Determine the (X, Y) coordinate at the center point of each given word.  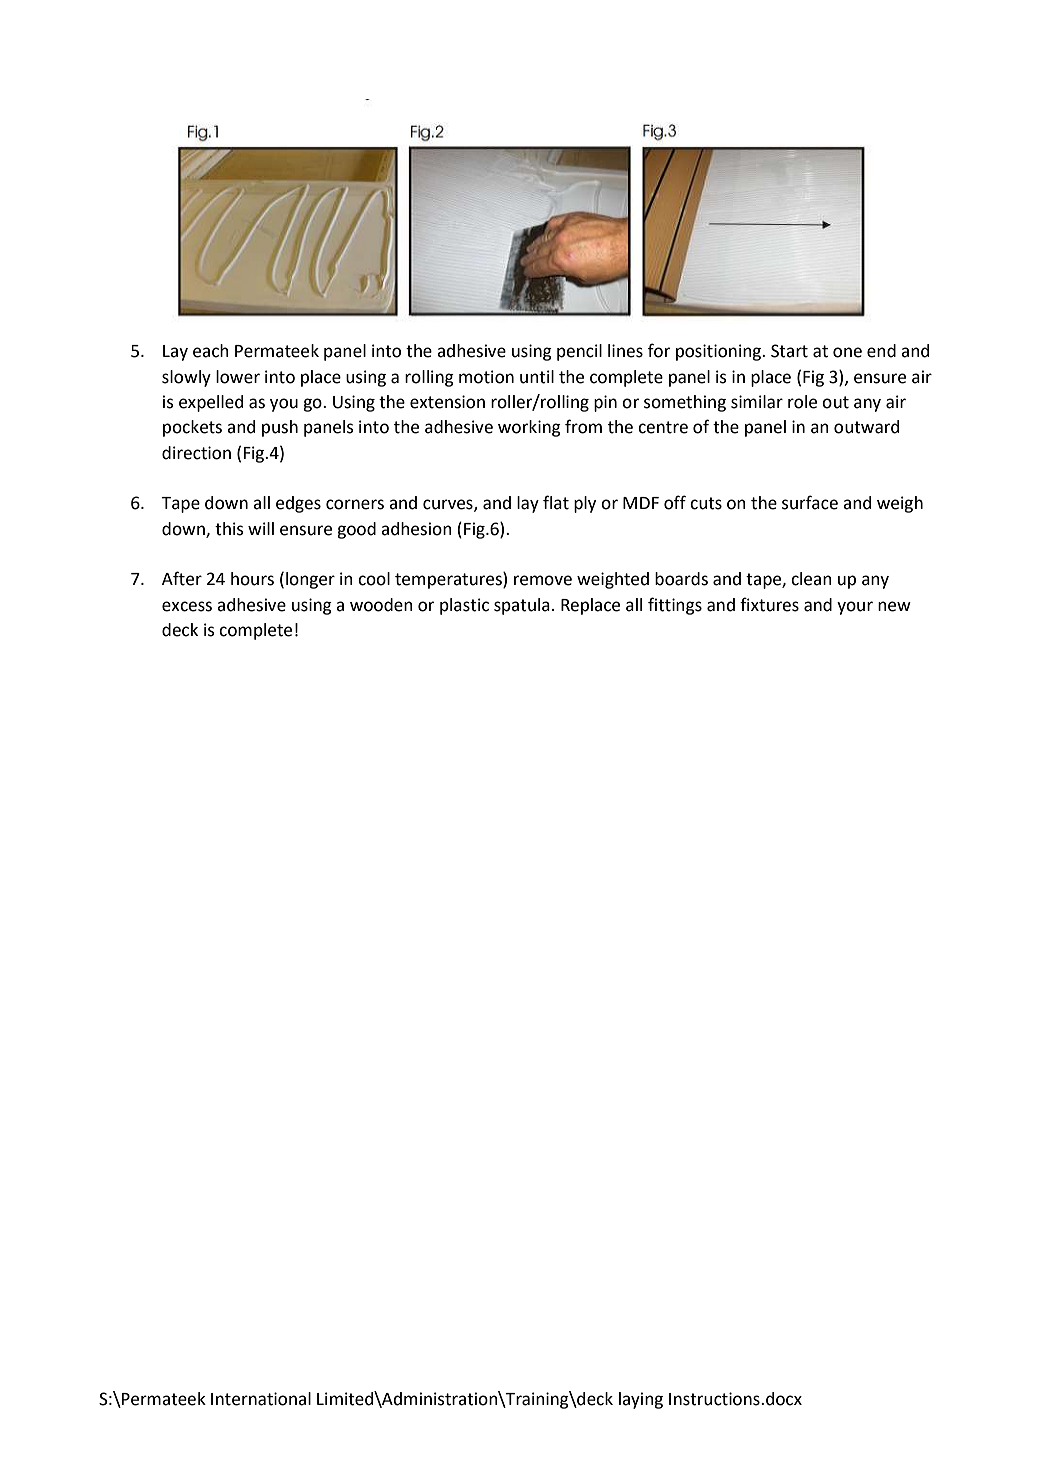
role (802, 402)
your (855, 608)
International (261, 1399)
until (537, 377)
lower (238, 377)
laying (641, 1400)
